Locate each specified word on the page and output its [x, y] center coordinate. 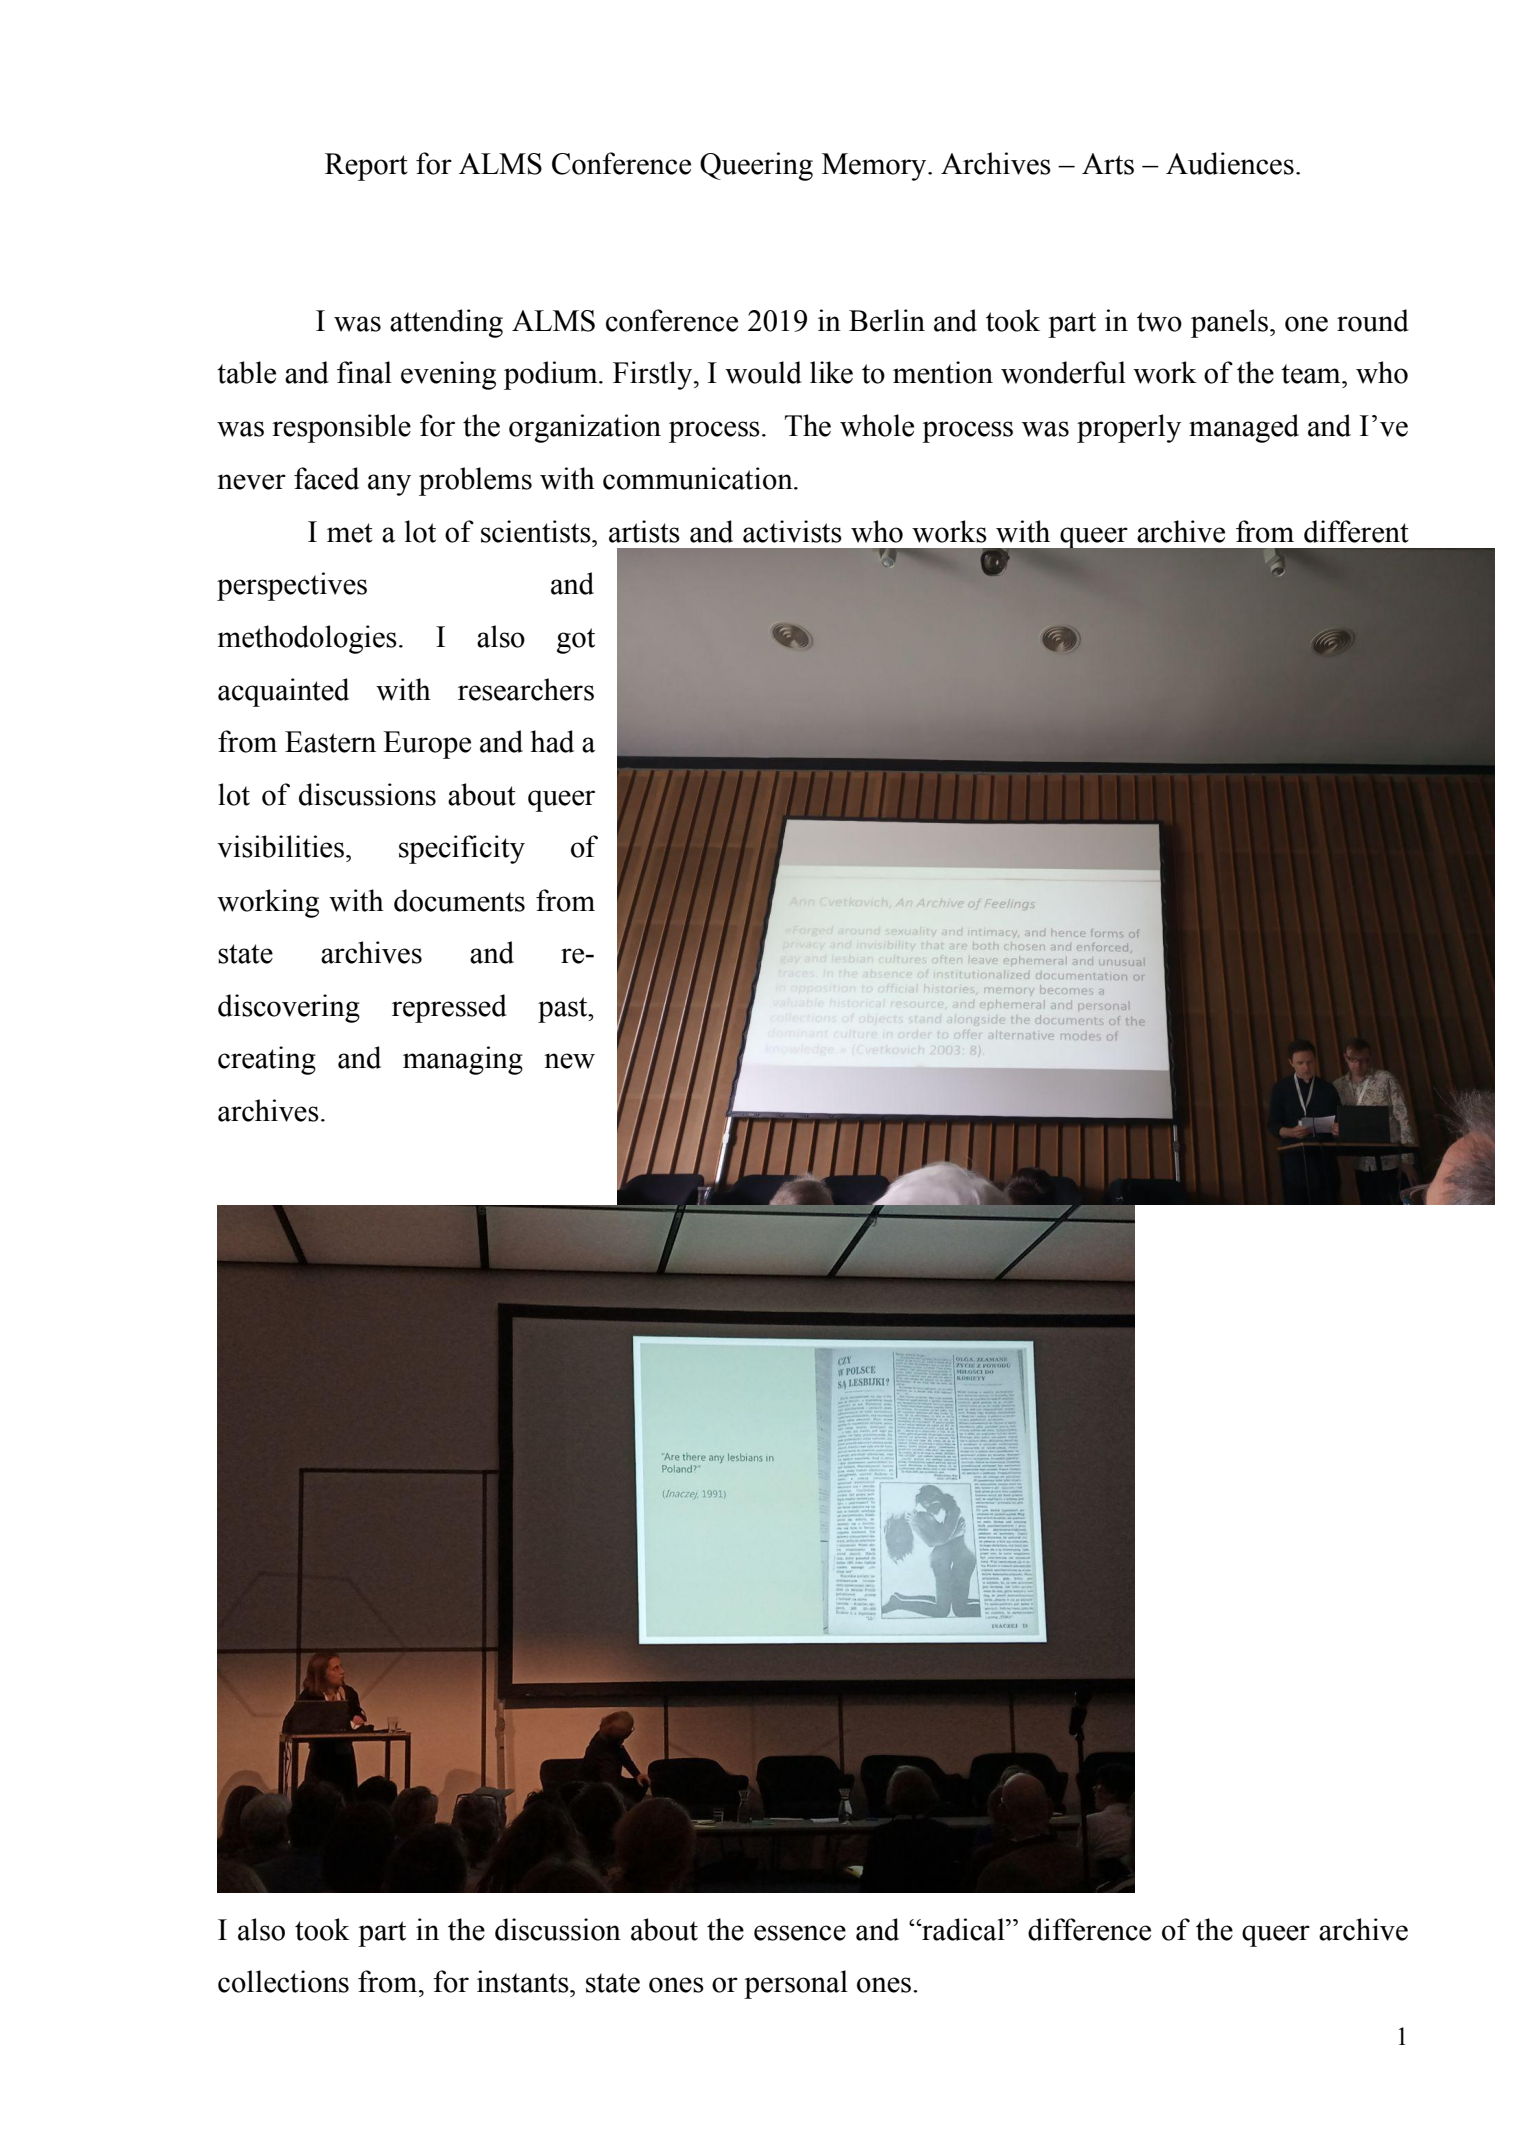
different [1356, 531]
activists [792, 531]
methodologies [307, 639]
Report [366, 167]
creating [267, 1060]
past [564, 1010]
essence [800, 1933]
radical [963, 1929]
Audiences [1230, 163]
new [569, 1061]
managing [463, 1060]
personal [796, 1984]
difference [1089, 1929]
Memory [875, 167]
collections [283, 1981]
